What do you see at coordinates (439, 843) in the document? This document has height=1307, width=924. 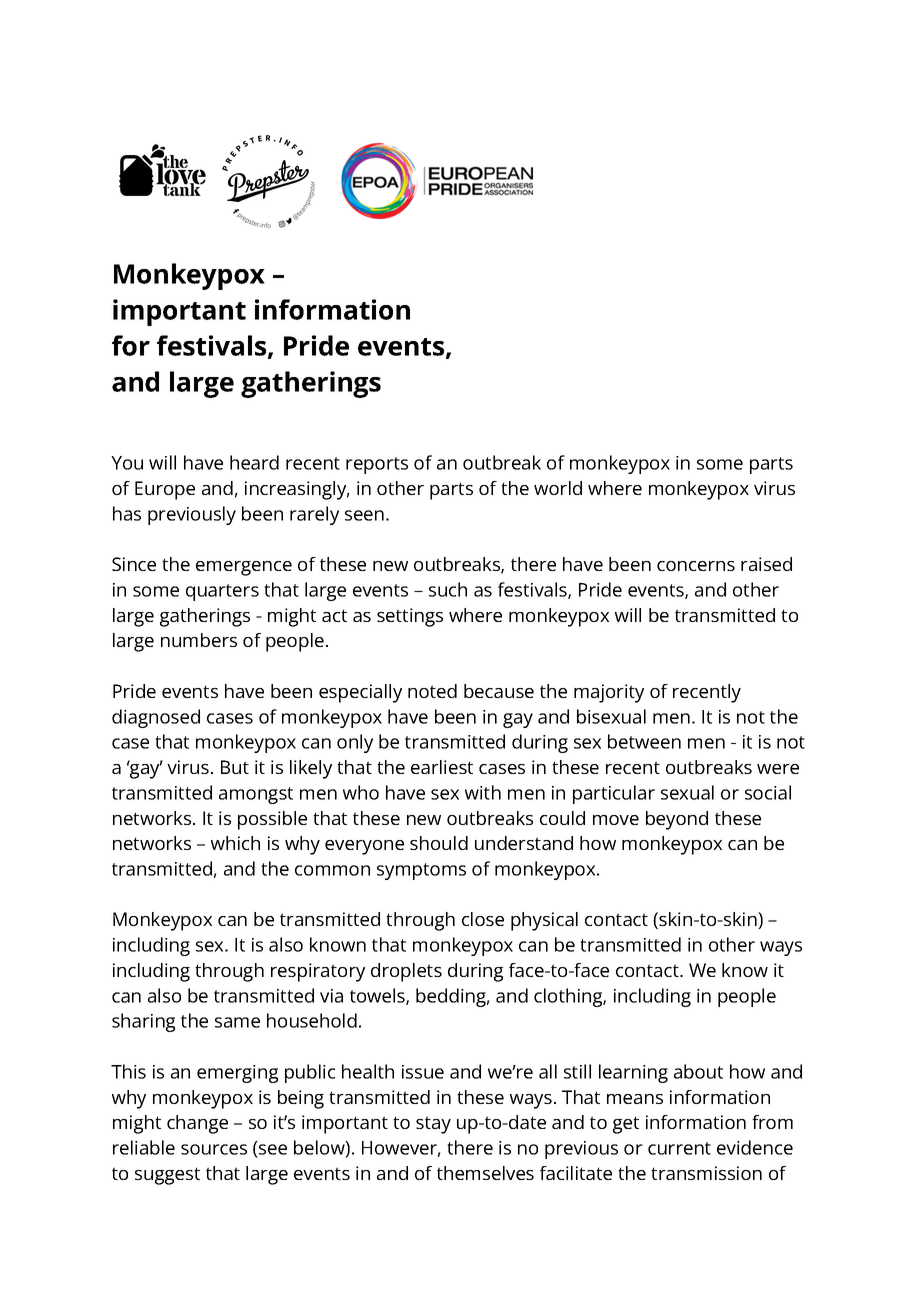 I see `should` at bounding box center [439, 843].
